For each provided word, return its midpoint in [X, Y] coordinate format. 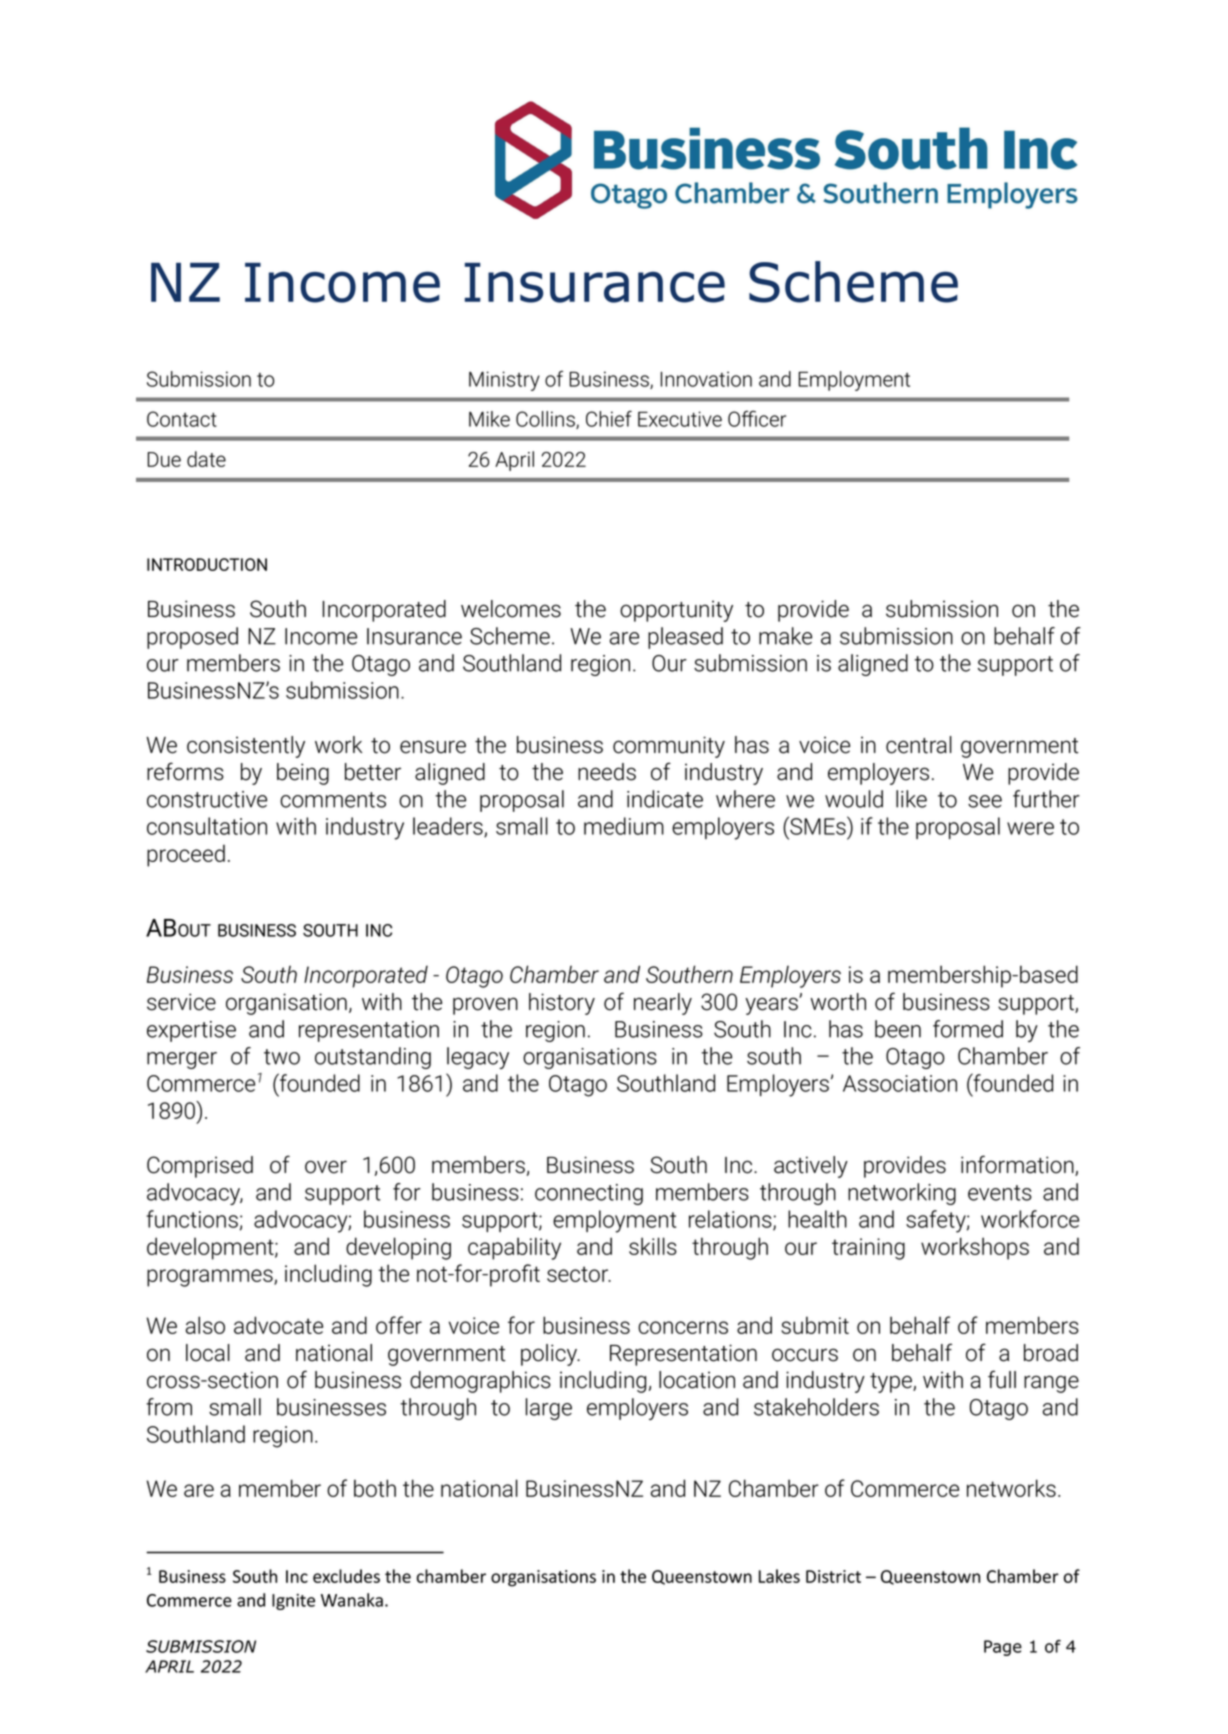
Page [1003, 1648]
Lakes [779, 1576]
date [206, 459]
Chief [609, 418]
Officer [757, 418]
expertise [191, 1031]
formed [968, 1029]
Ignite [293, 1602]
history [562, 1004]
